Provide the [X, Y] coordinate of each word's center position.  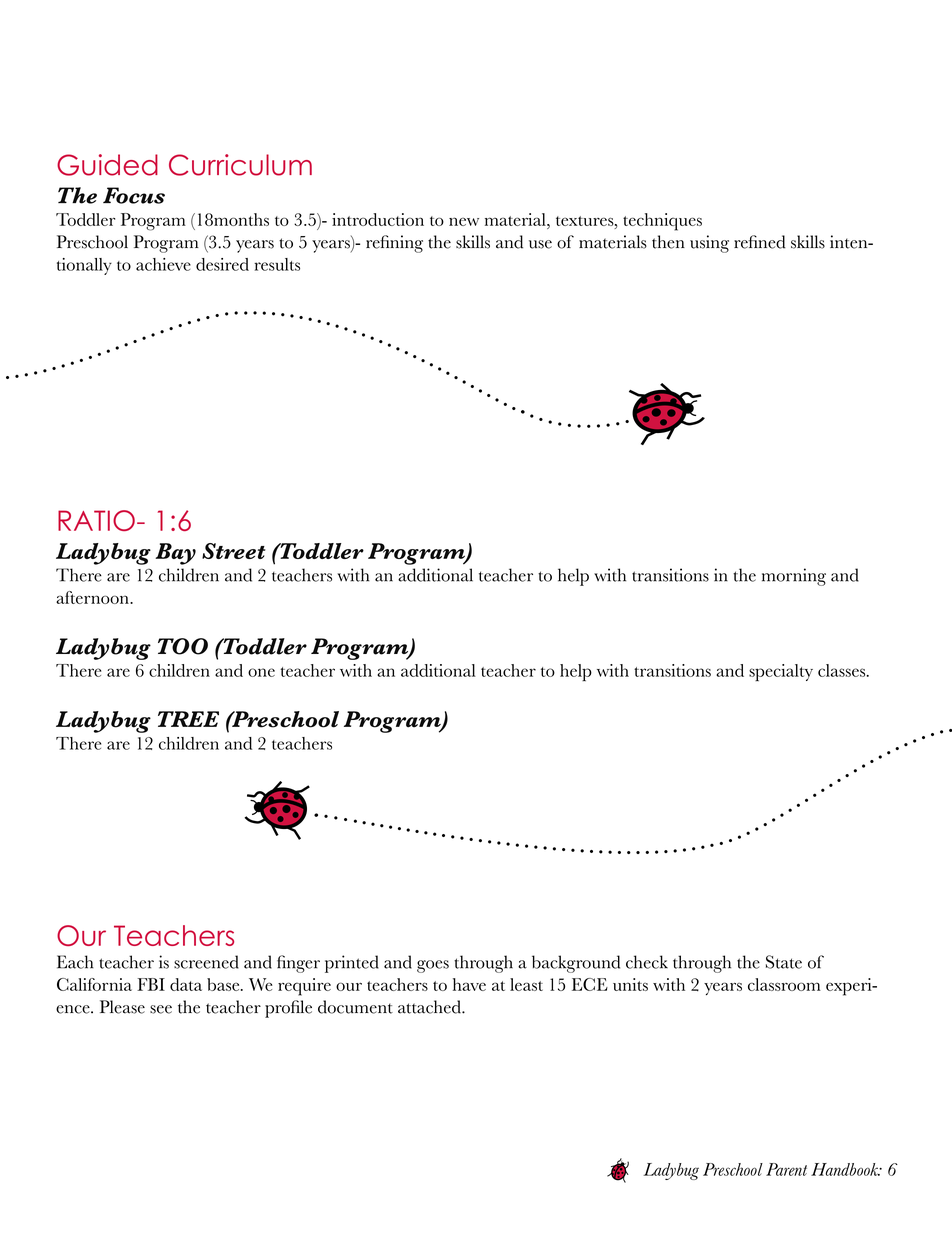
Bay [175, 554]
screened [206, 962]
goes [433, 966]
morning [794, 577]
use [540, 244]
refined [760, 242]
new [464, 221]
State [784, 962]
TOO [183, 646]
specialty [781, 672]
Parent [786, 1169]
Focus [134, 195]
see [161, 1009]
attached [430, 1007]
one [261, 672]
